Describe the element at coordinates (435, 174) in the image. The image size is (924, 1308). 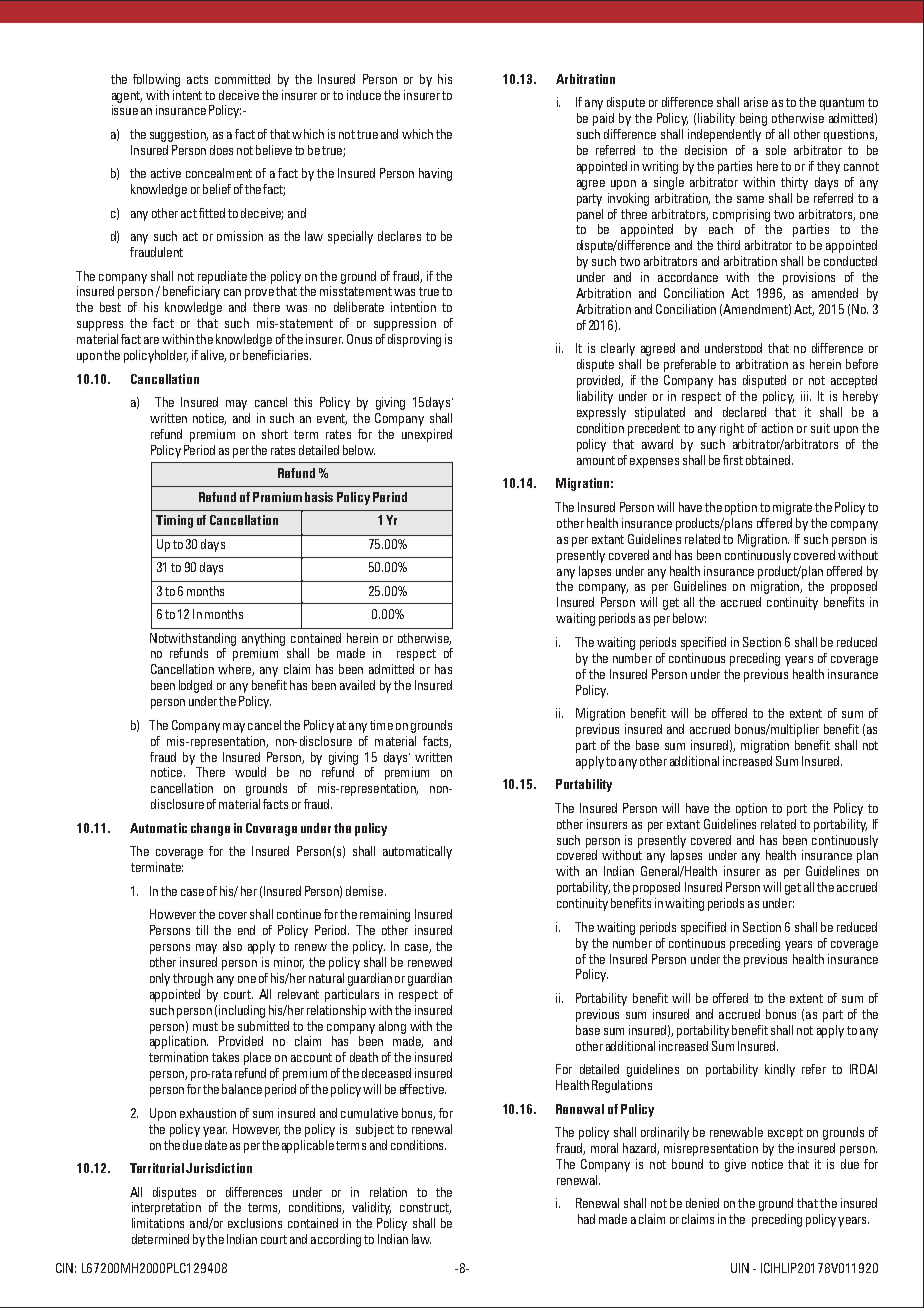
I see `having` at that location.
